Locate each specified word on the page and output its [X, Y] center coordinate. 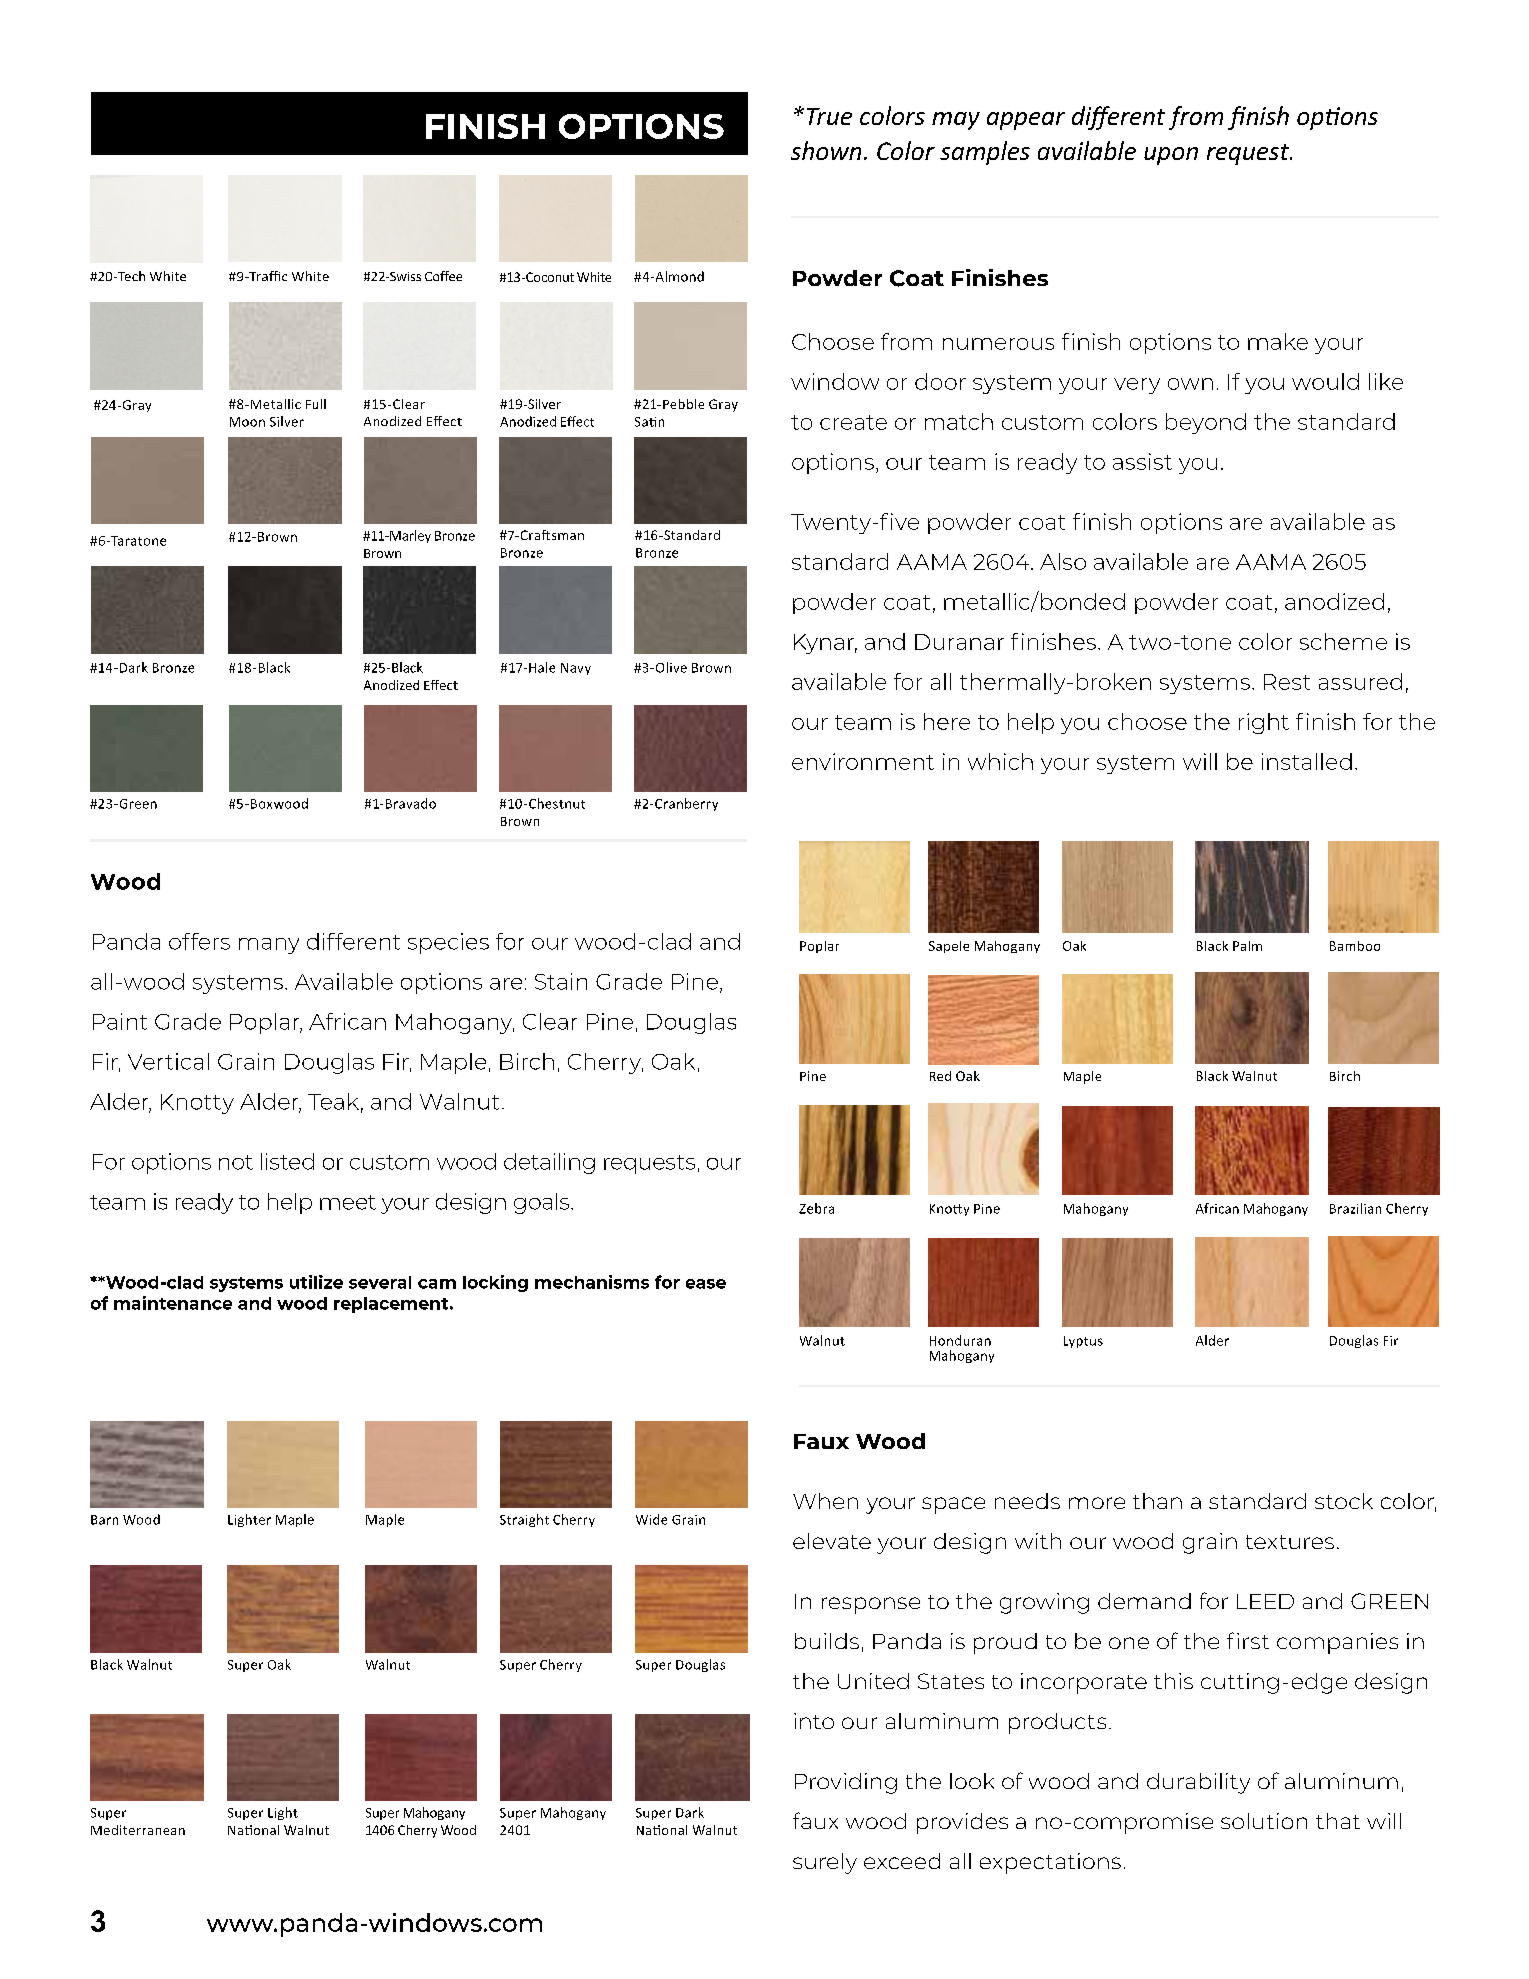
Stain [561, 981]
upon [1171, 156]
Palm [1247, 946]
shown [826, 150]
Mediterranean [138, 1830]
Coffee [443, 276]
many [269, 946]
